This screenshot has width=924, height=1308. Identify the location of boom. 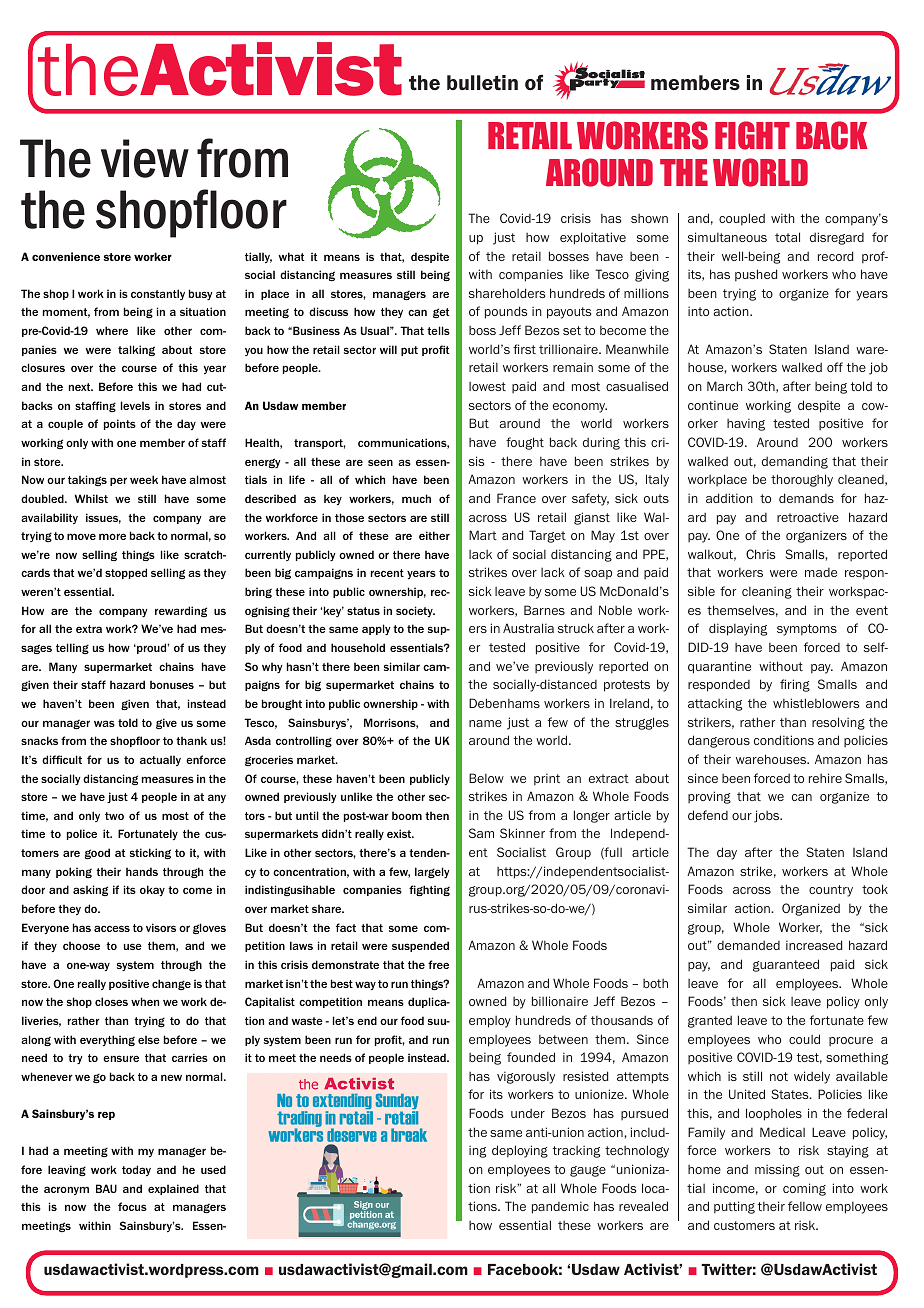
(407, 815).
